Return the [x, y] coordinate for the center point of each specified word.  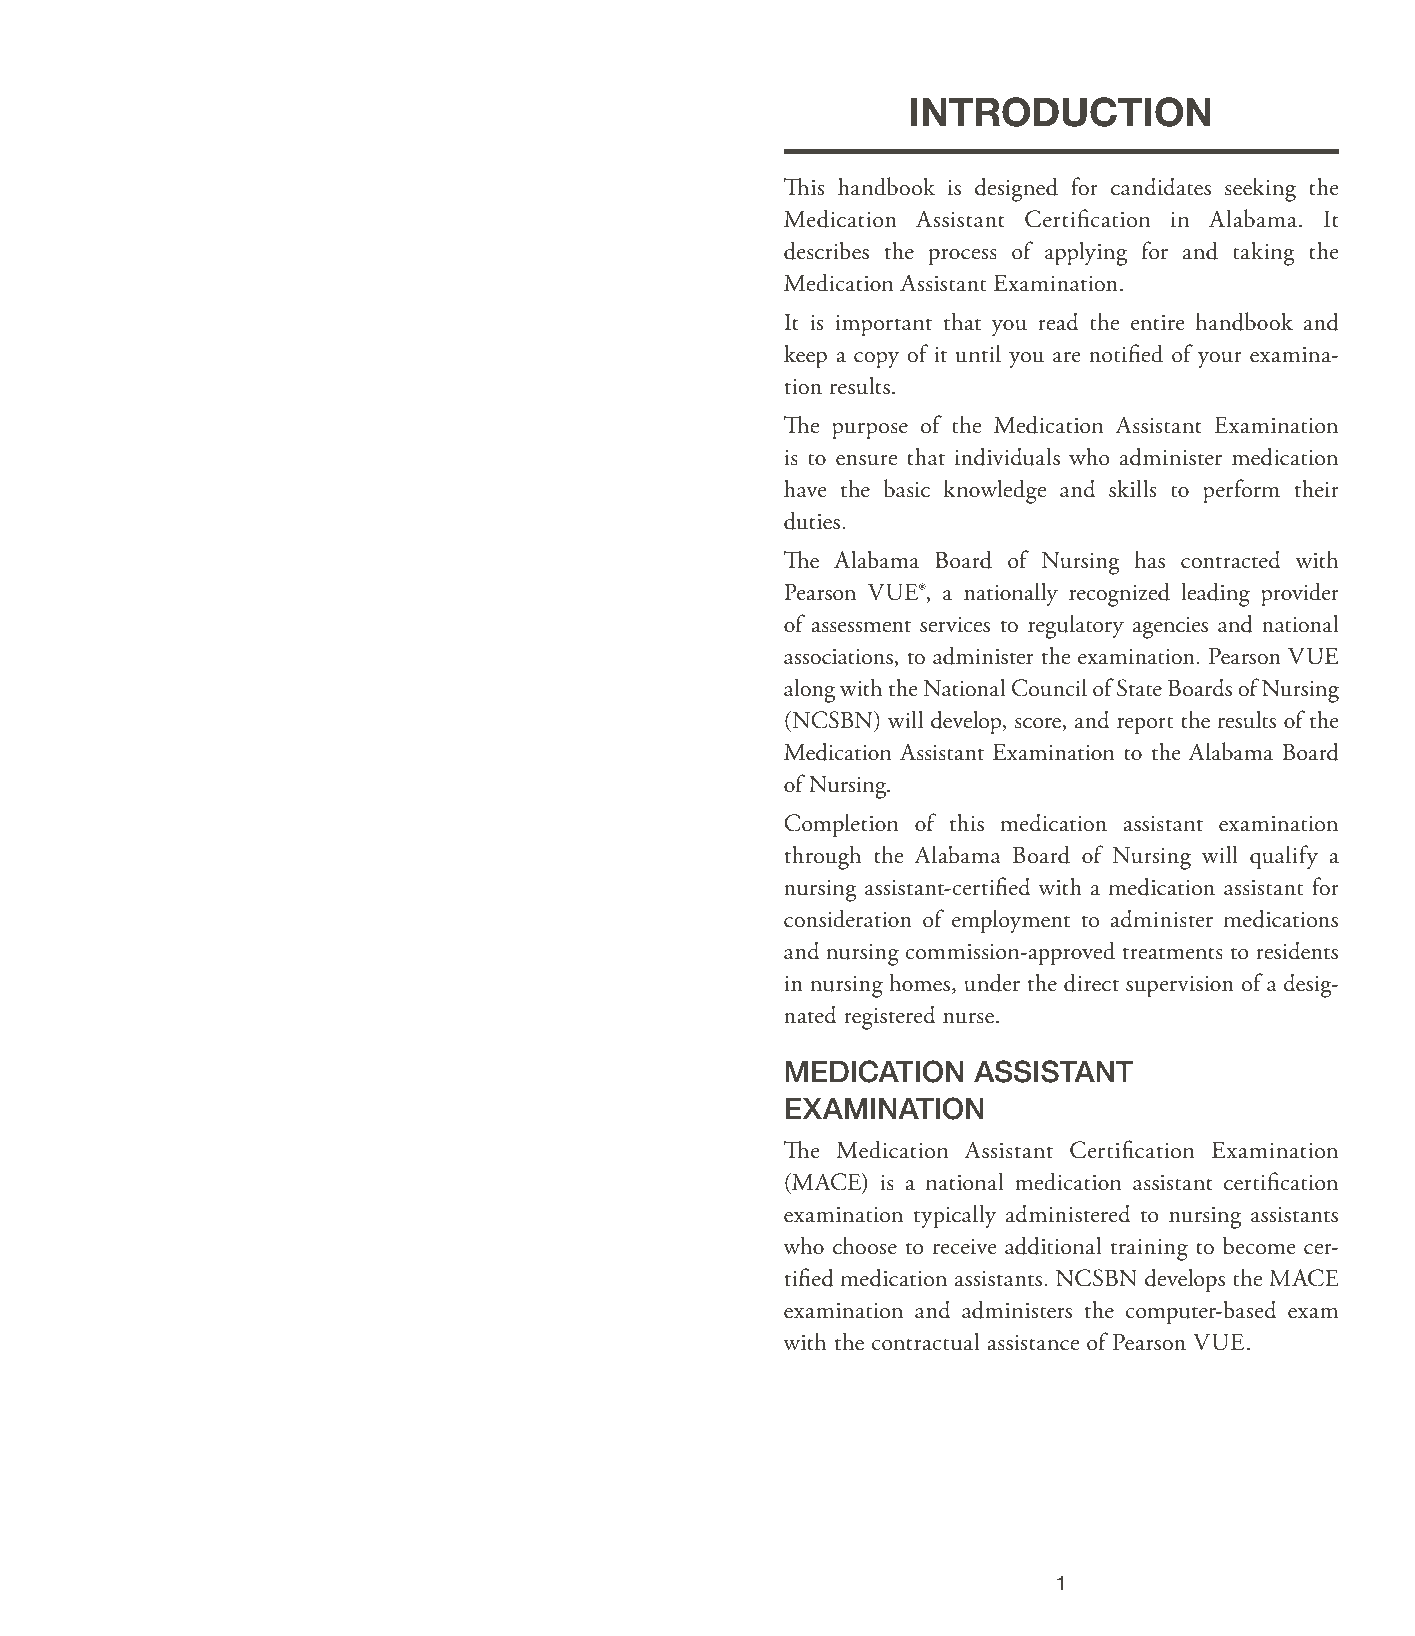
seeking [1260, 189]
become [1259, 1245]
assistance [1033, 1343]
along [809, 690]
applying [1086, 253]
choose [865, 1245]
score [1039, 724]
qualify [1284, 857]
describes [826, 250]
